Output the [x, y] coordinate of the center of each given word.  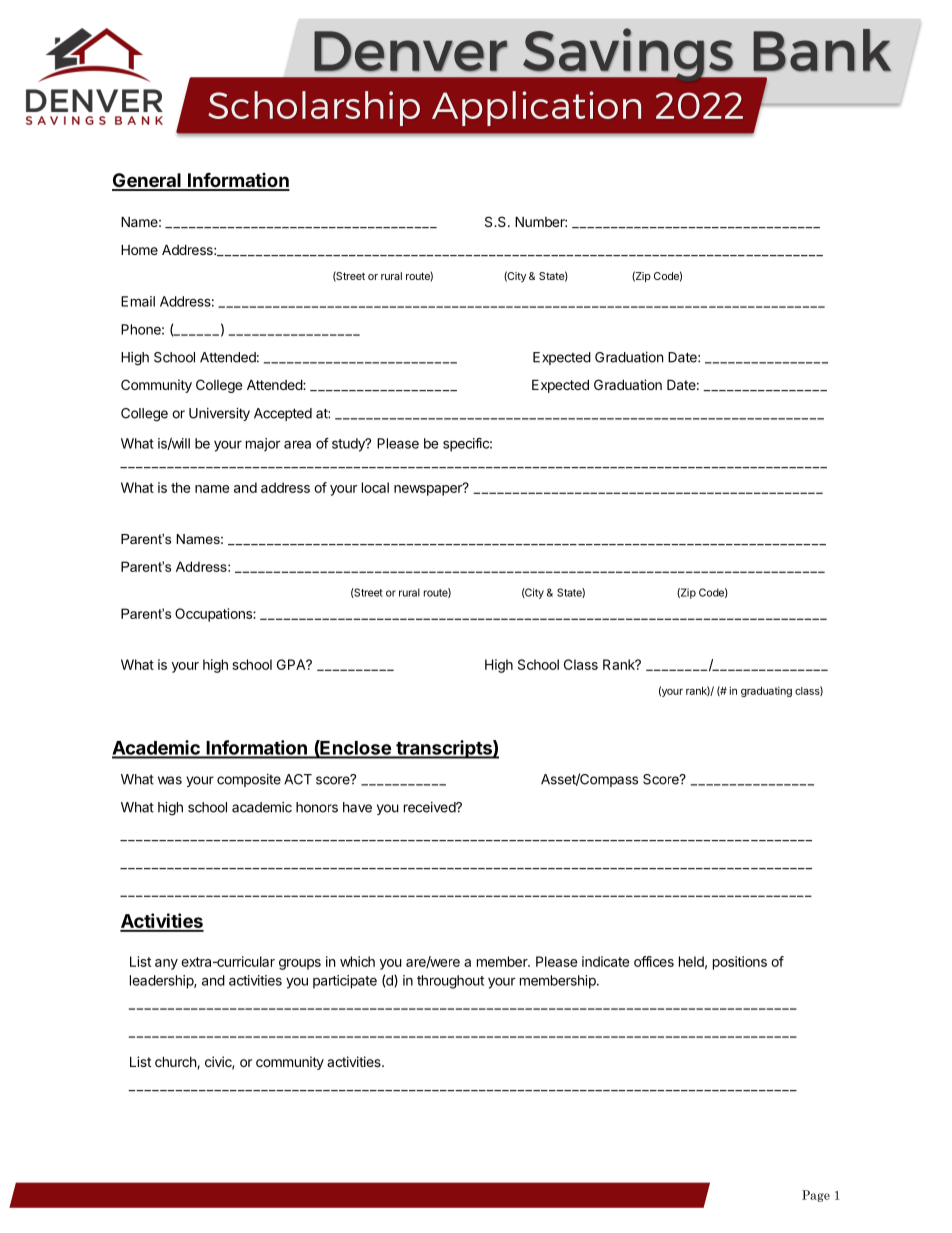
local [375, 487]
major [263, 445]
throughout [450, 982]
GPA [292, 664]
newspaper [429, 489]
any [166, 964]
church [176, 1062]
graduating [766, 691]
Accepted [283, 414]
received [430, 807]
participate [345, 982]
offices [654, 961]
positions [740, 963]
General [147, 181]
